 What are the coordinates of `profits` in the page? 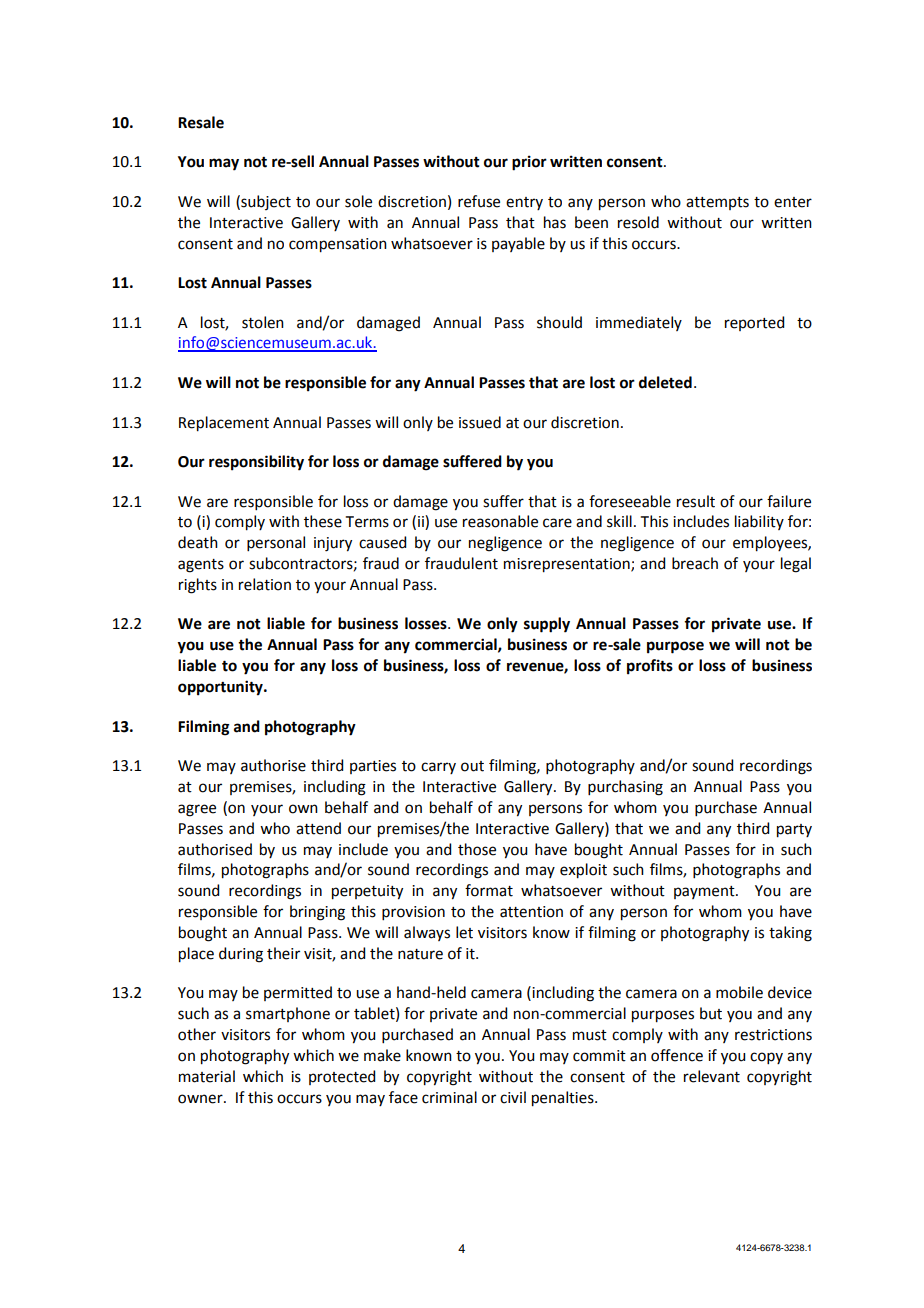 It's located at (650, 667).
